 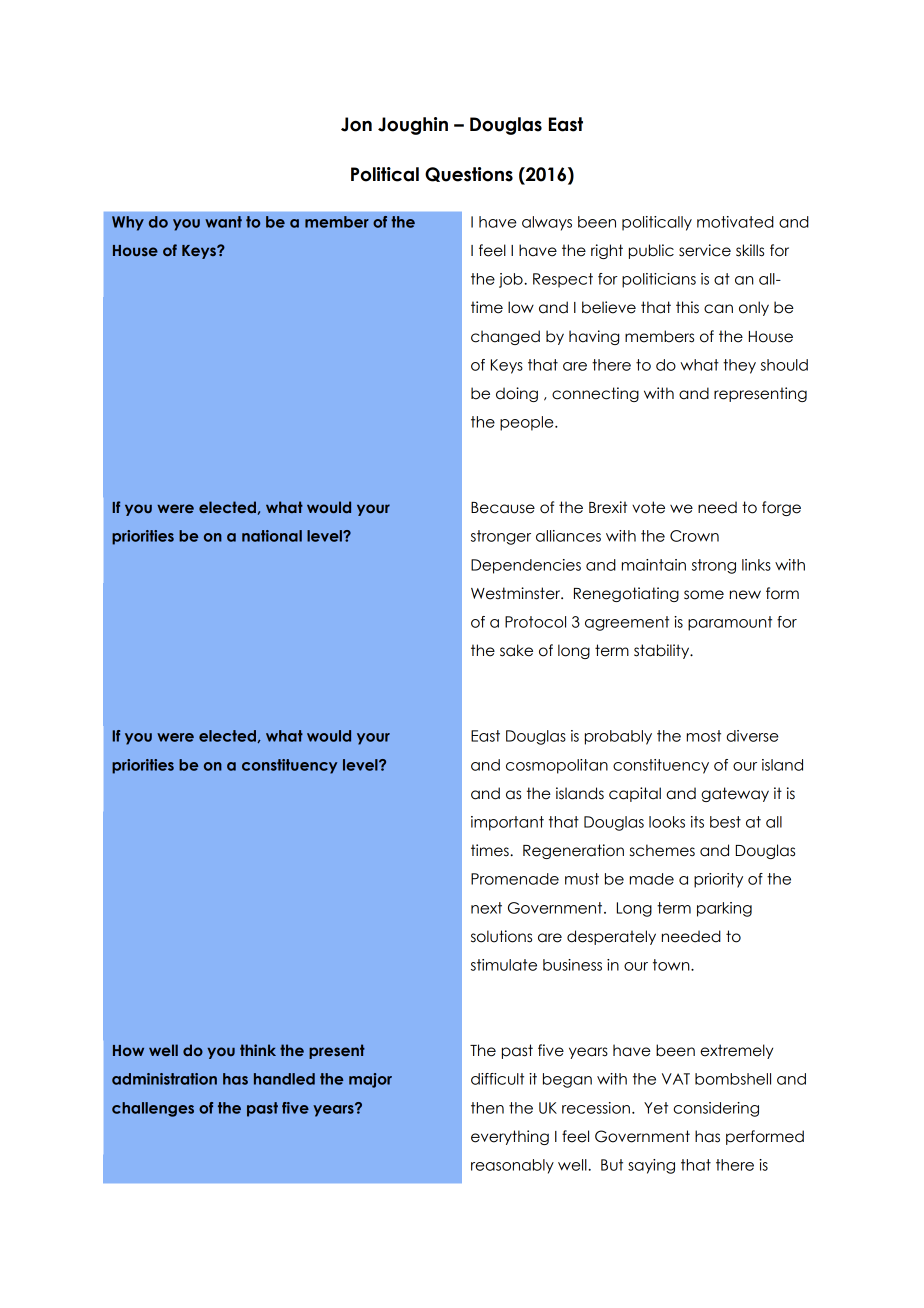 I want to click on Questions, so click(x=469, y=174).
